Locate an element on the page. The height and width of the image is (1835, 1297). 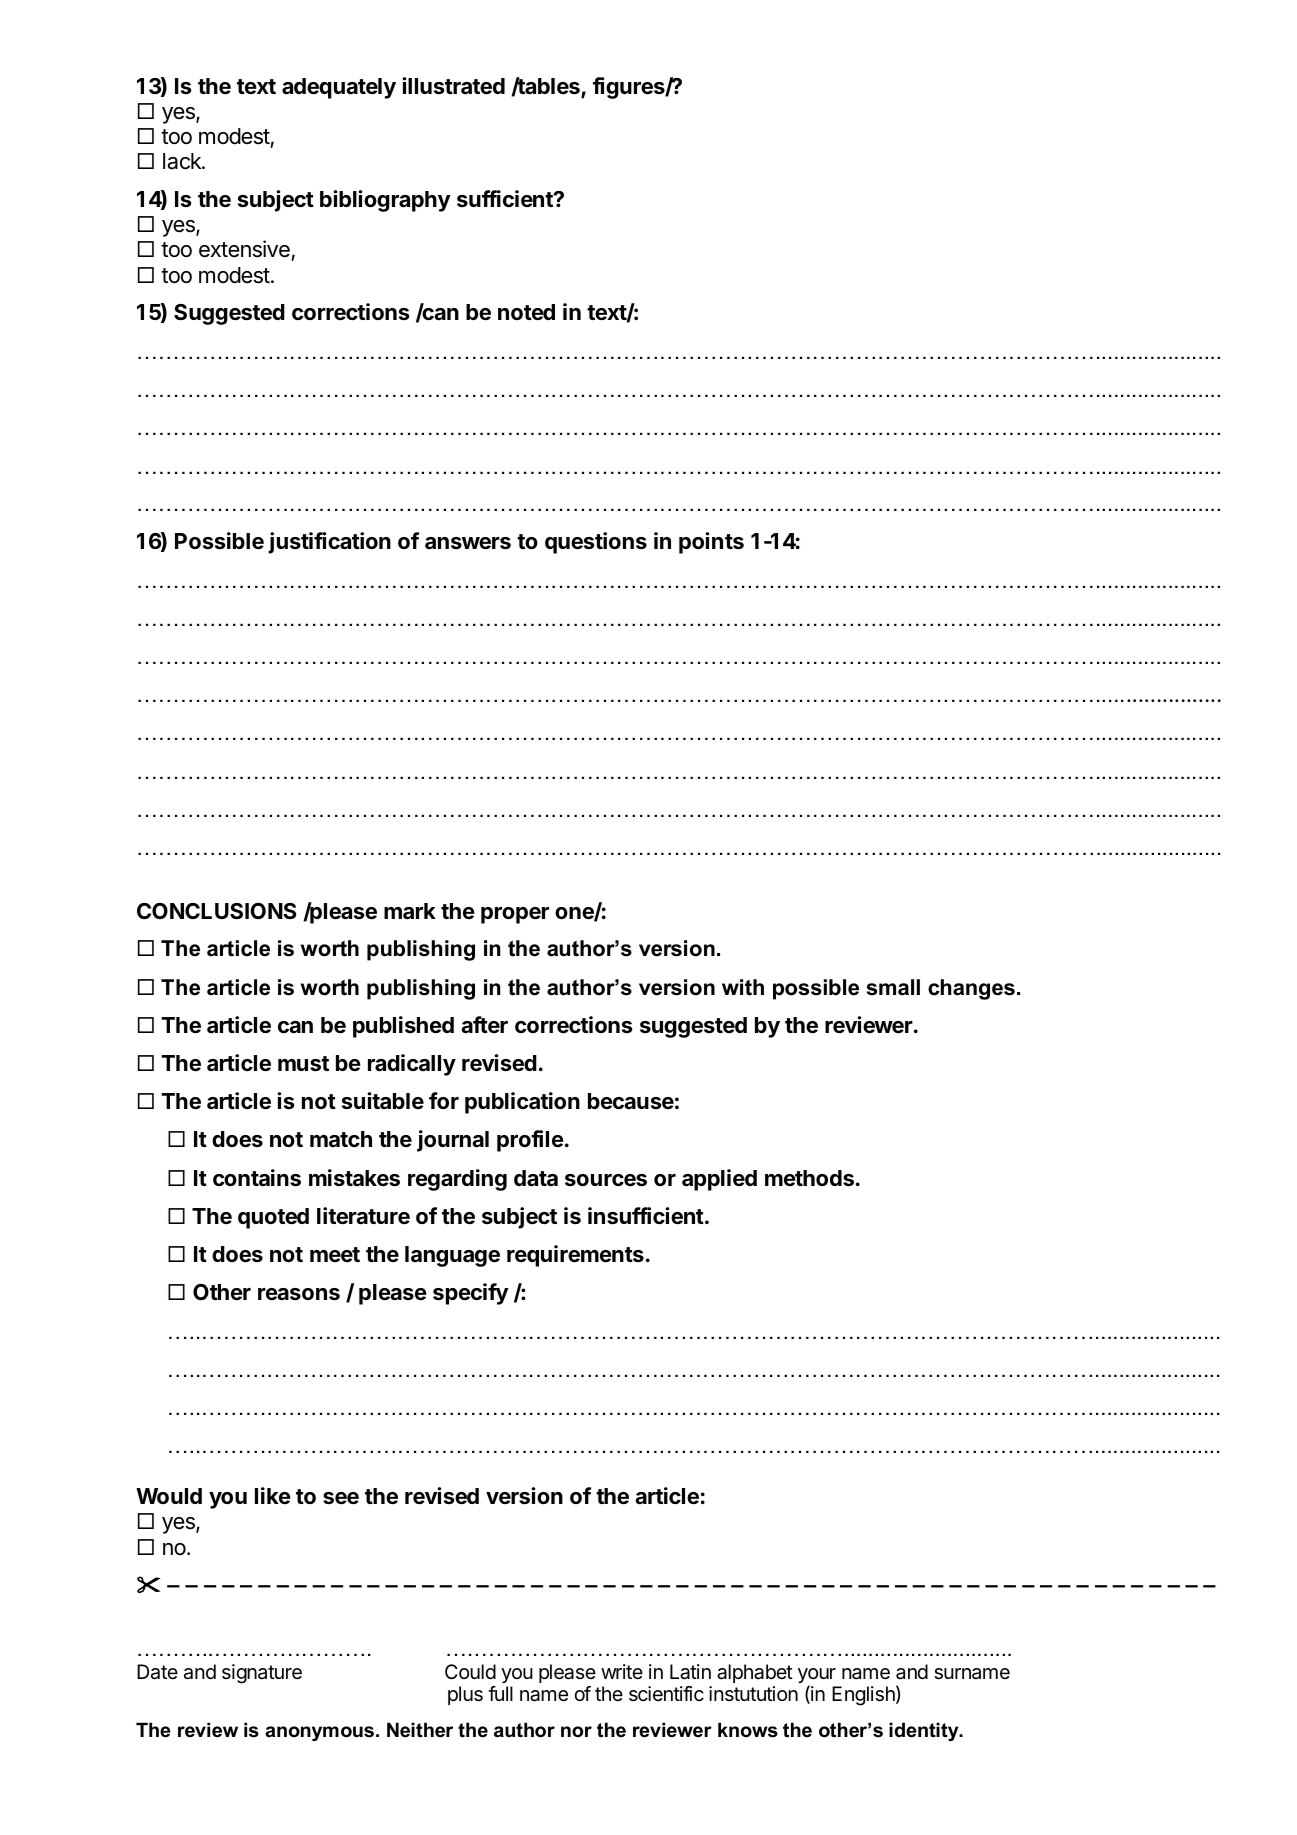
requirements is located at coordinates (575, 1256).
